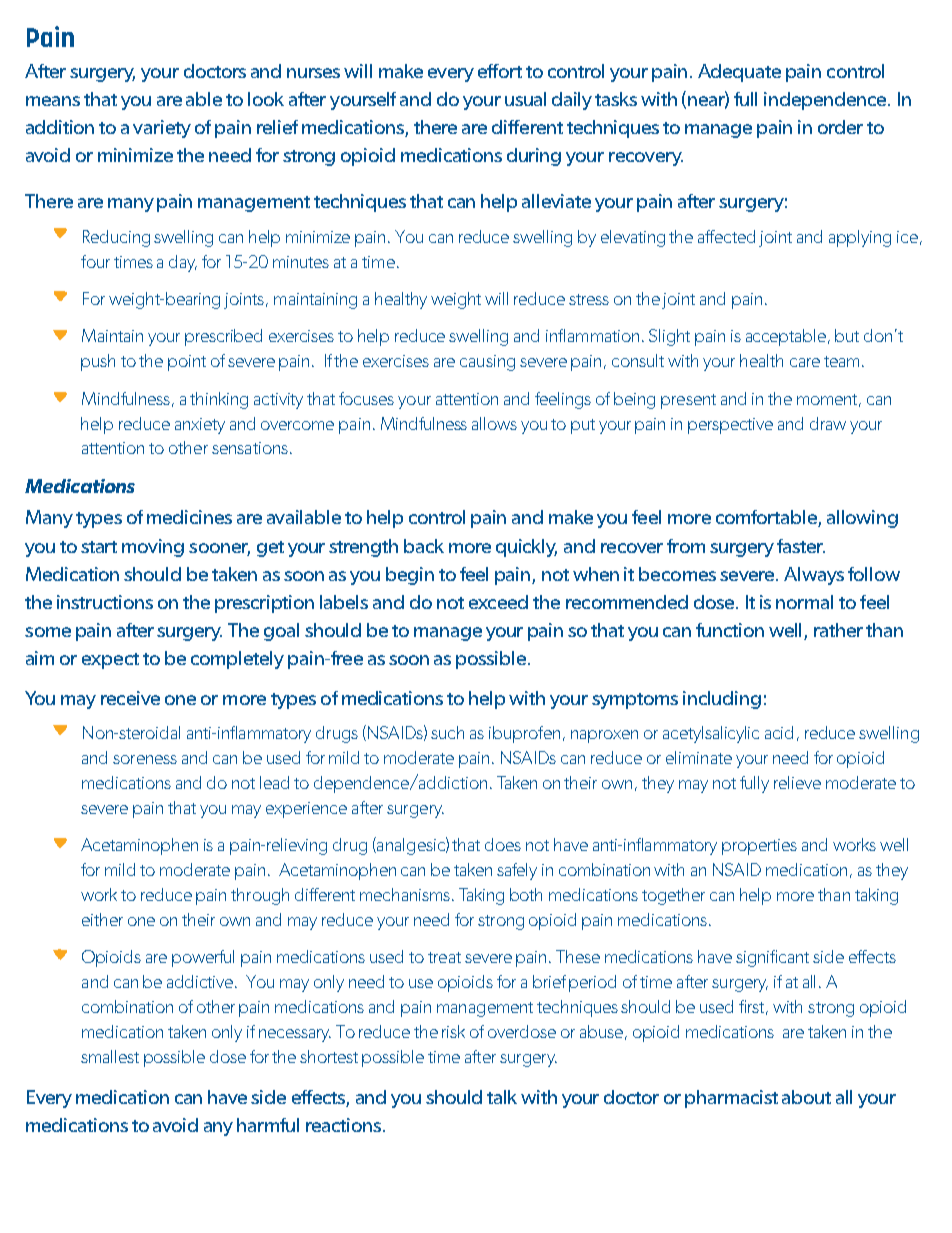 The width and height of the document is (952, 1233). Describe the element at coordinates (53, 101) in the document. I see `means` at that location.
